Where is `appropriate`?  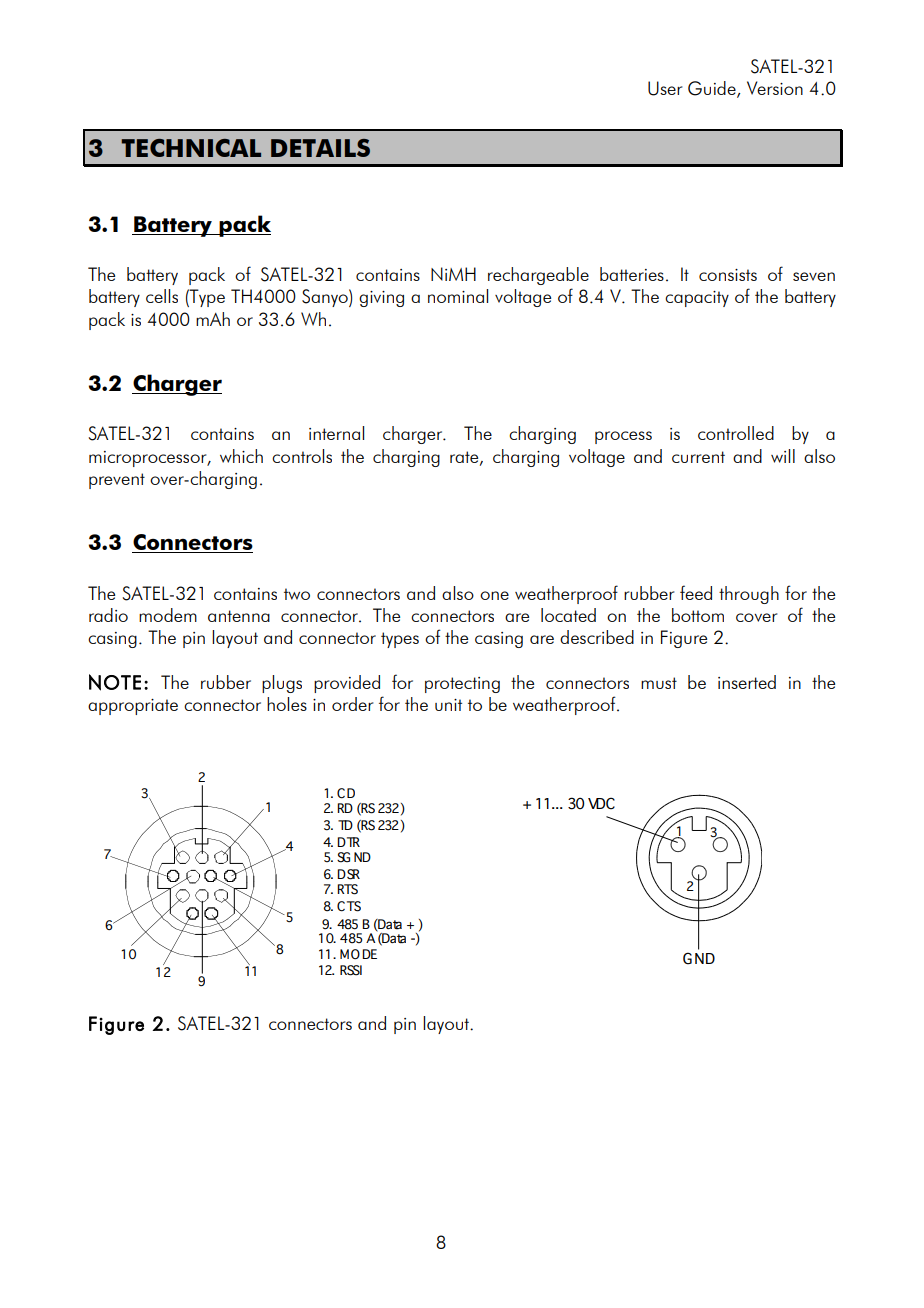
appropriate is located at coordinates (133, 707).
